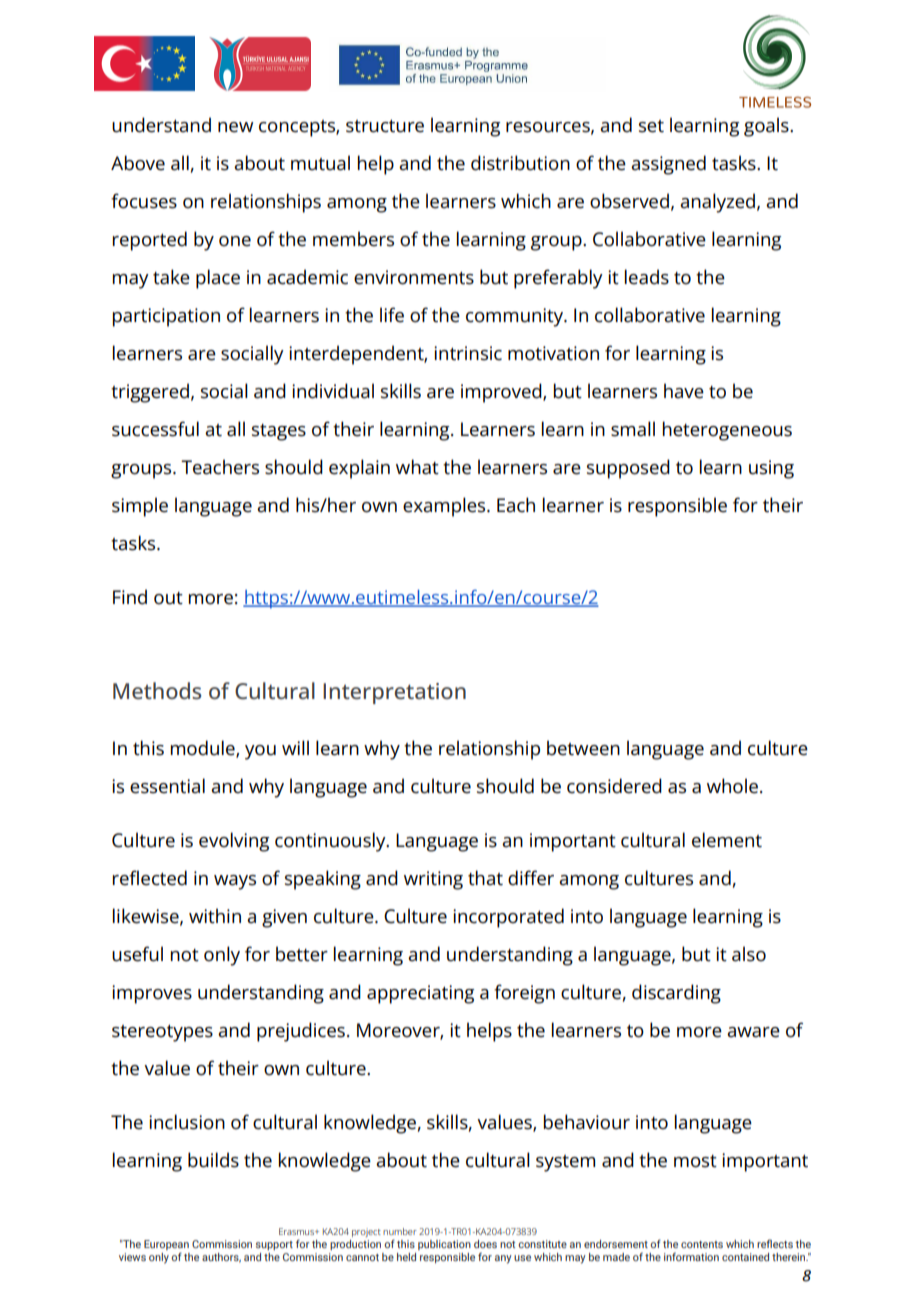 The image size is (924, 1307). What do you see at coordinates (235, 127) in the screenshot?
I see `new` at bounding box center [235, 127].
